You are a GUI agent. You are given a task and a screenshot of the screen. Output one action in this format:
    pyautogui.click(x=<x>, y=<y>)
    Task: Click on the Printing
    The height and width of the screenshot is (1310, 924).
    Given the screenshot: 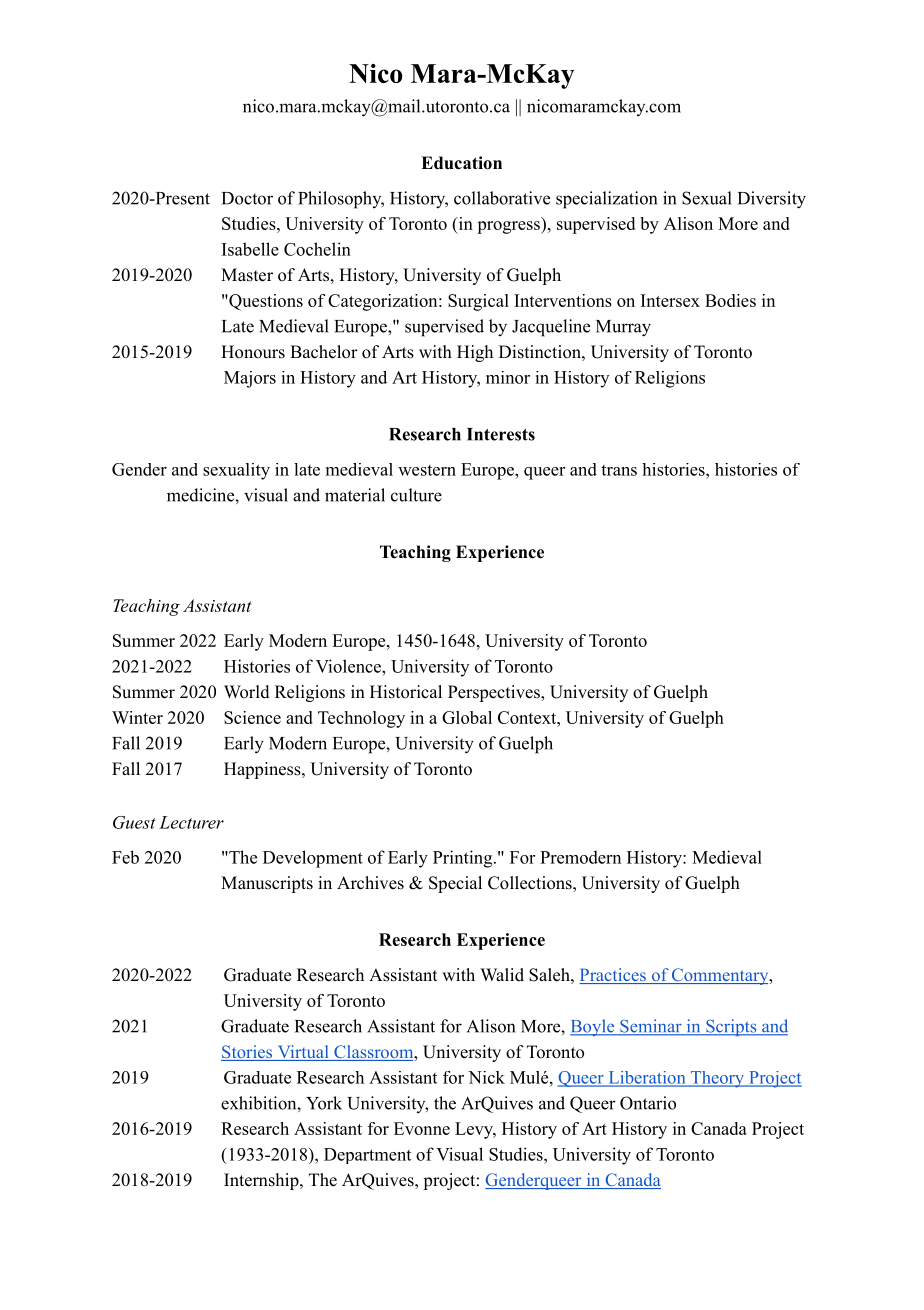 What is the action you would take?
    pyautogui.click(x=462, y=859)
